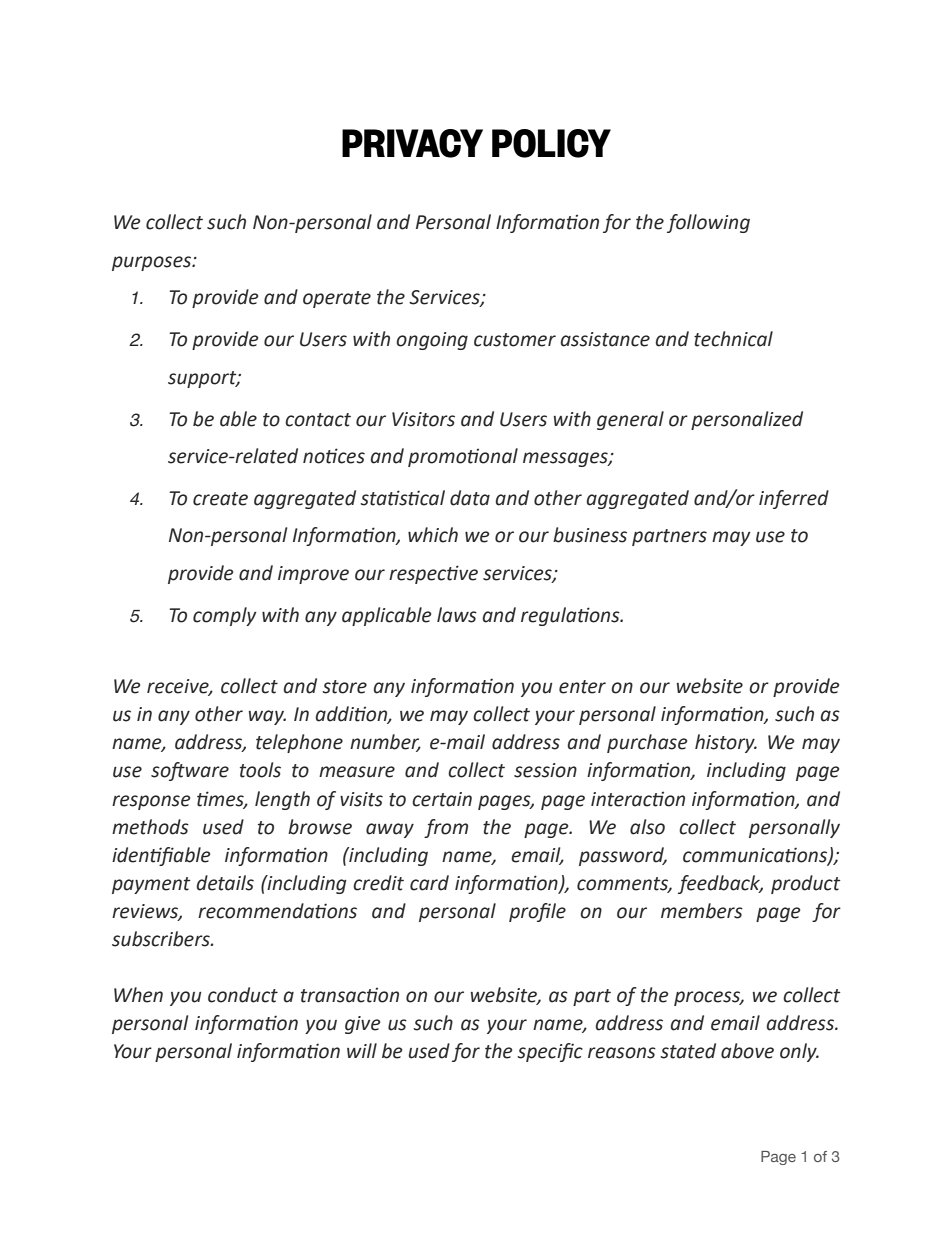 Image resolution: width=952 pixels, height=1233 pixels. I want to click on comply, so click(225, 616).
